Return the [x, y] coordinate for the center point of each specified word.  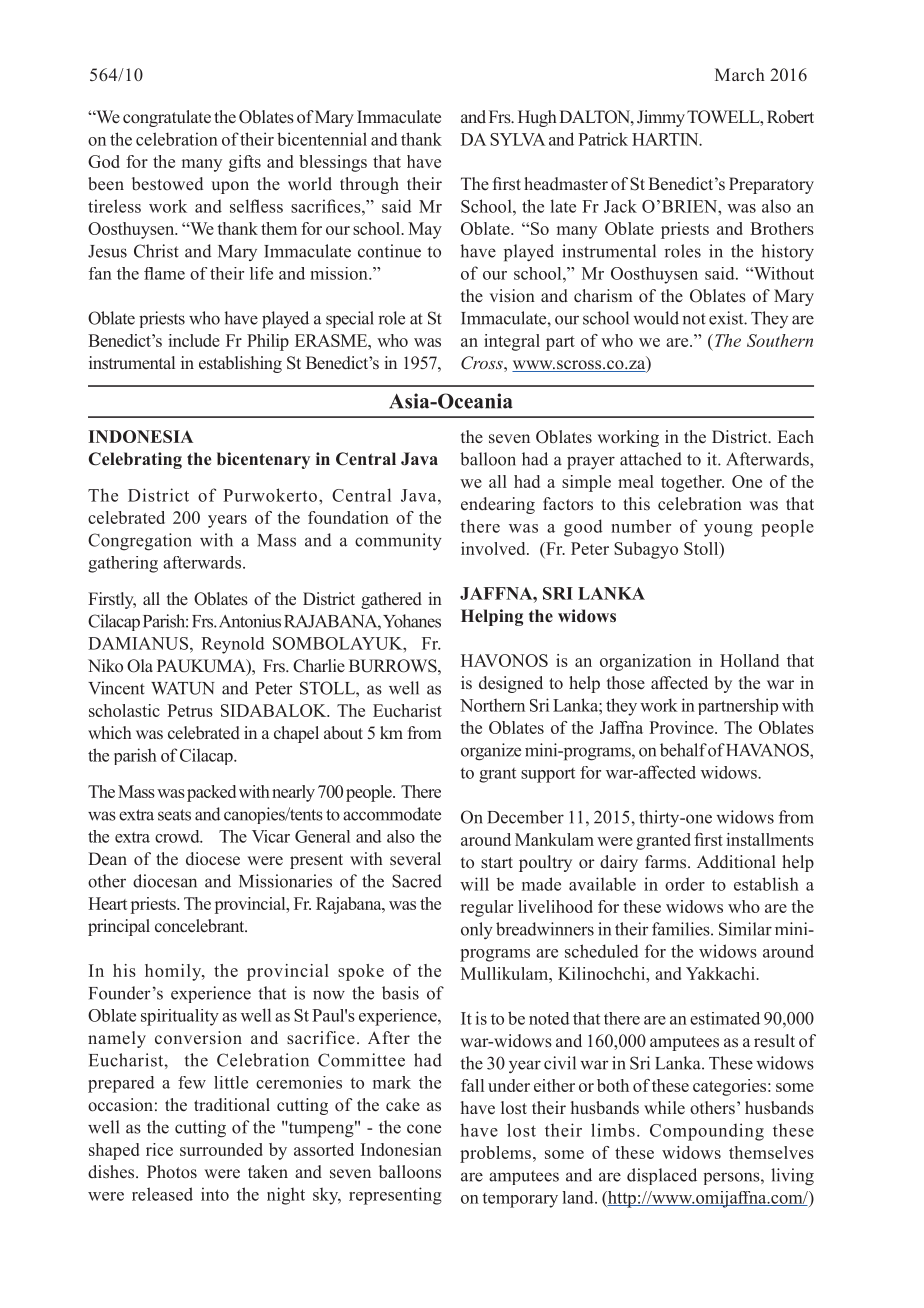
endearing [498, 505]
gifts [245, 163]
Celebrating [135, 460]
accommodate [392, 814]
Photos [172, 1172]
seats [174, 815]
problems [495, 1154]
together [692, 483]
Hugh [537, 118]
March [740, 74]
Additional [736, 862]
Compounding [707, 1132]
